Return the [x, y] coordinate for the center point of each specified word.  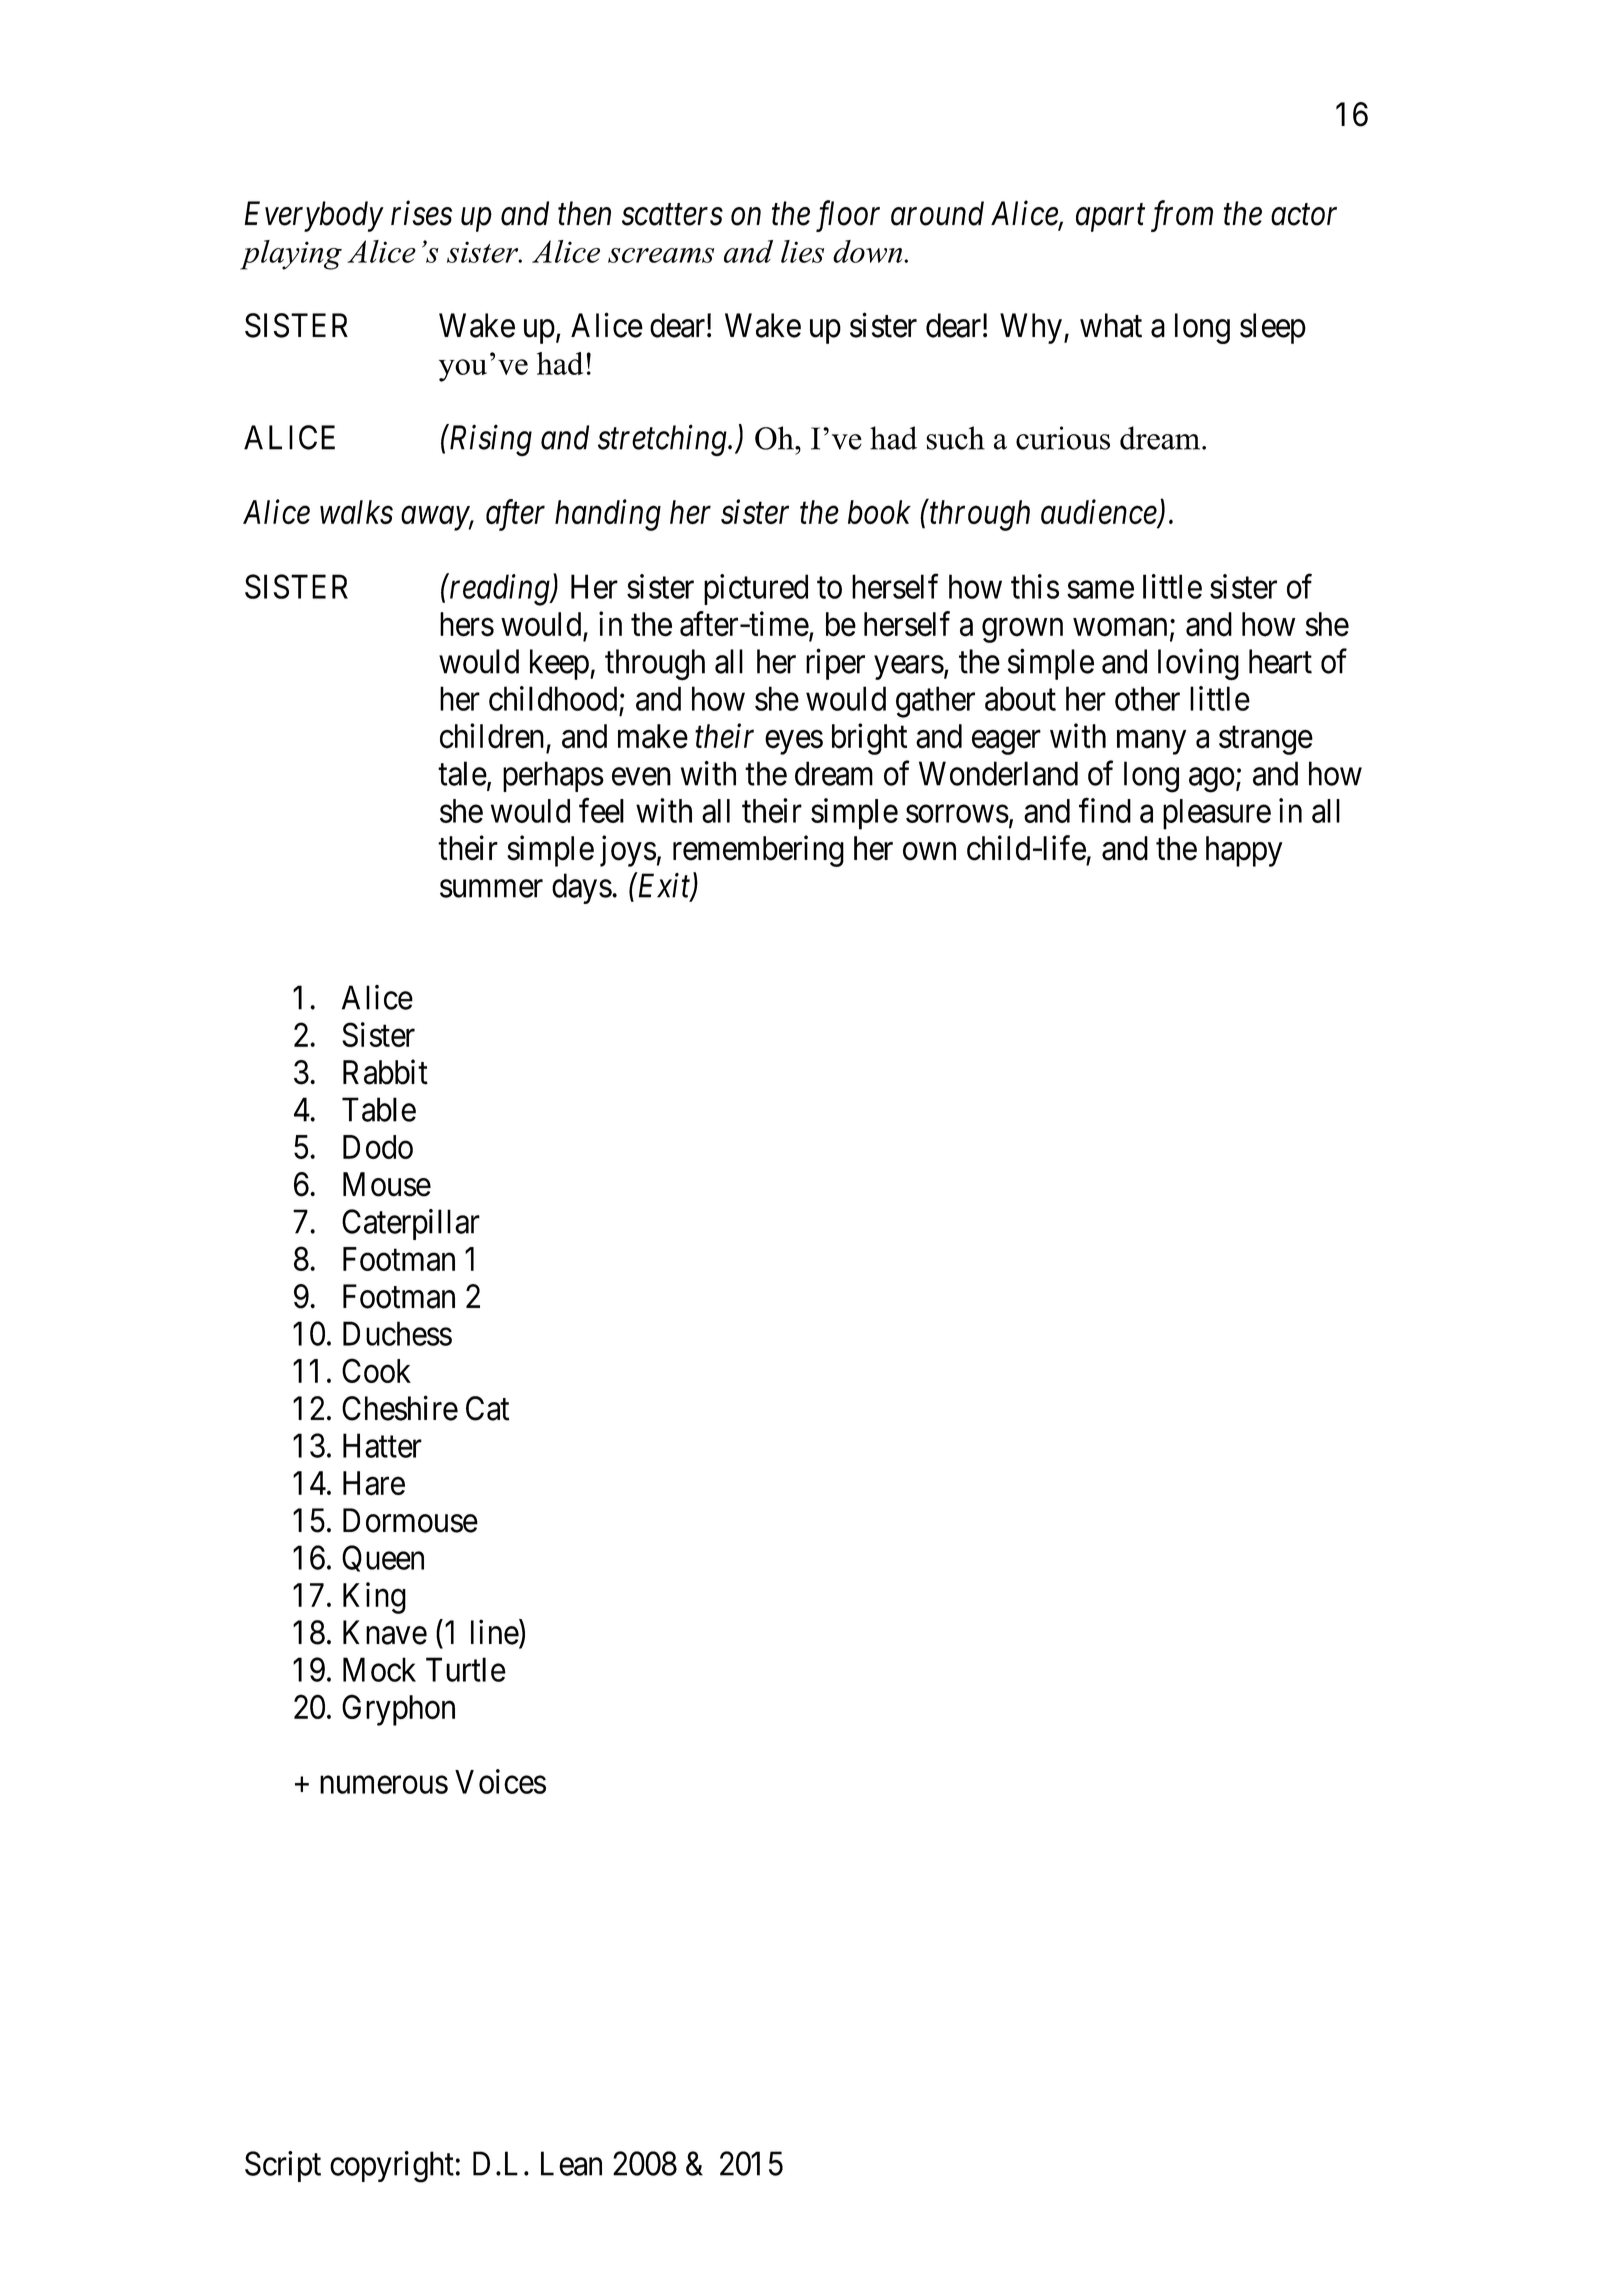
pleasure [1217, 814]
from [1182, 216]
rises [421, 213]
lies [802, 251]
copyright [392, 2167]
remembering [758, 851]
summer [491, 889]
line [495, 1632]
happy [1244, 851]
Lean [571, 2163]
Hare [374, 1483]
